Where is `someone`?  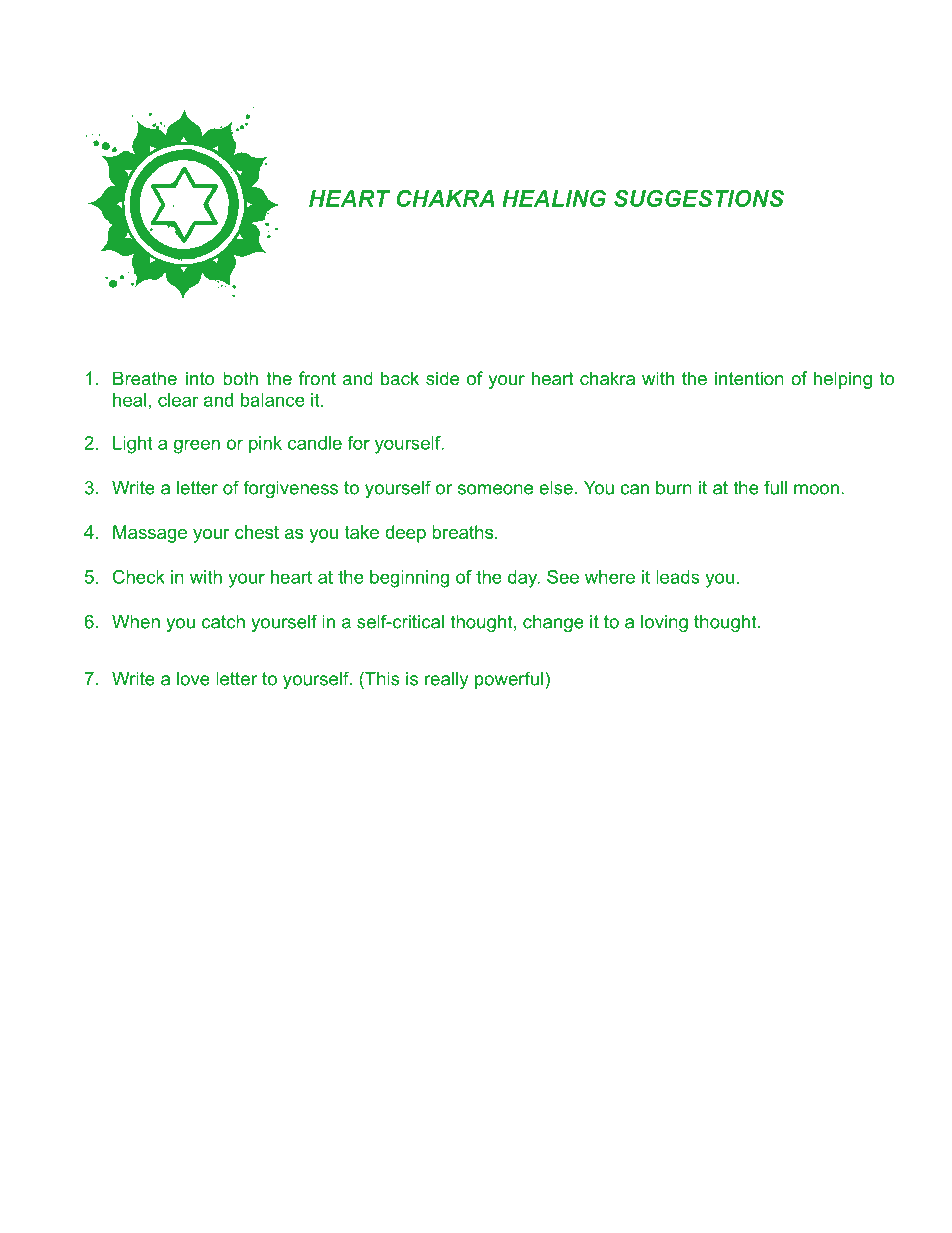
someone is located at coordinates (495, 489).
